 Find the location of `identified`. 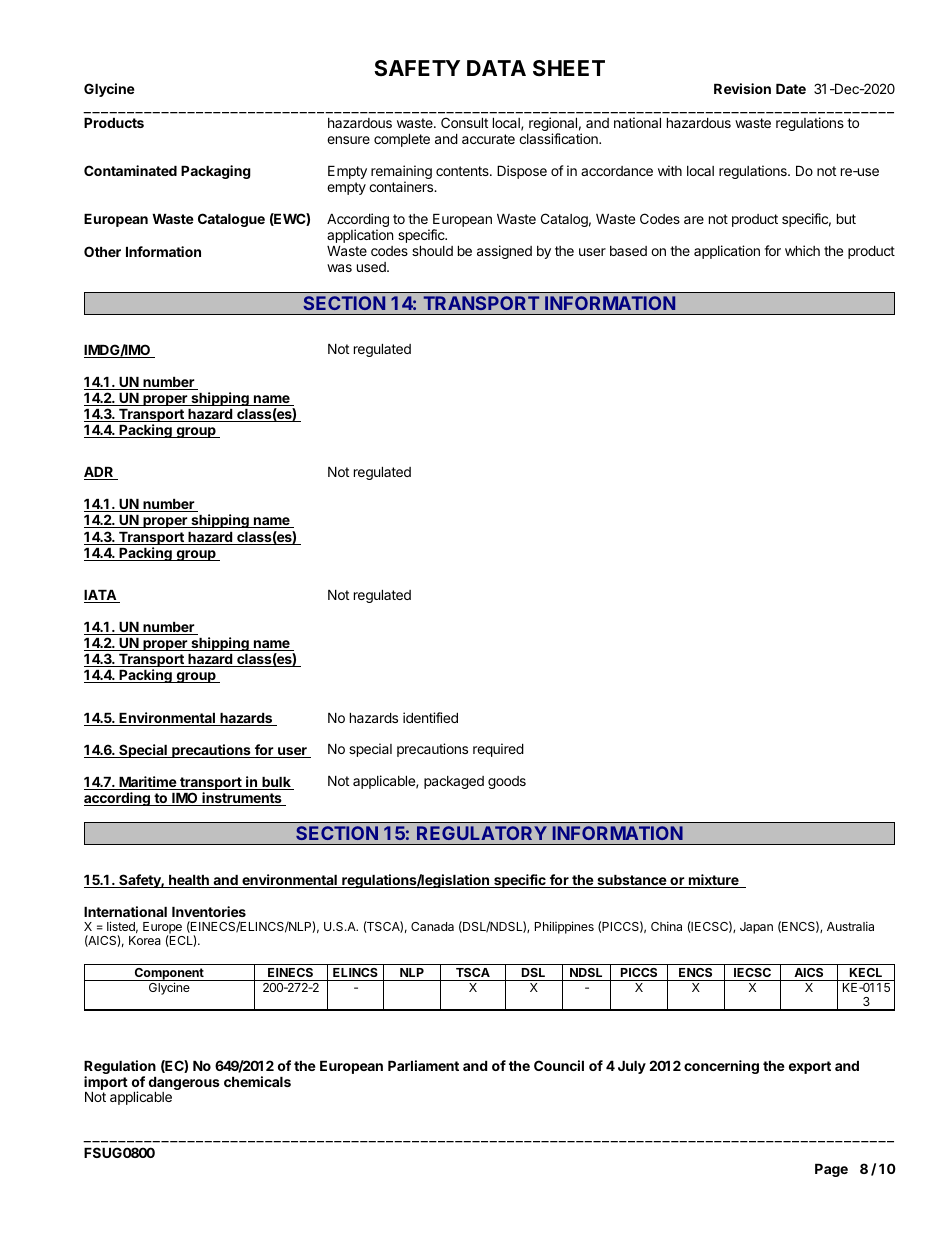

identified is located at coordinates (430, 717).
